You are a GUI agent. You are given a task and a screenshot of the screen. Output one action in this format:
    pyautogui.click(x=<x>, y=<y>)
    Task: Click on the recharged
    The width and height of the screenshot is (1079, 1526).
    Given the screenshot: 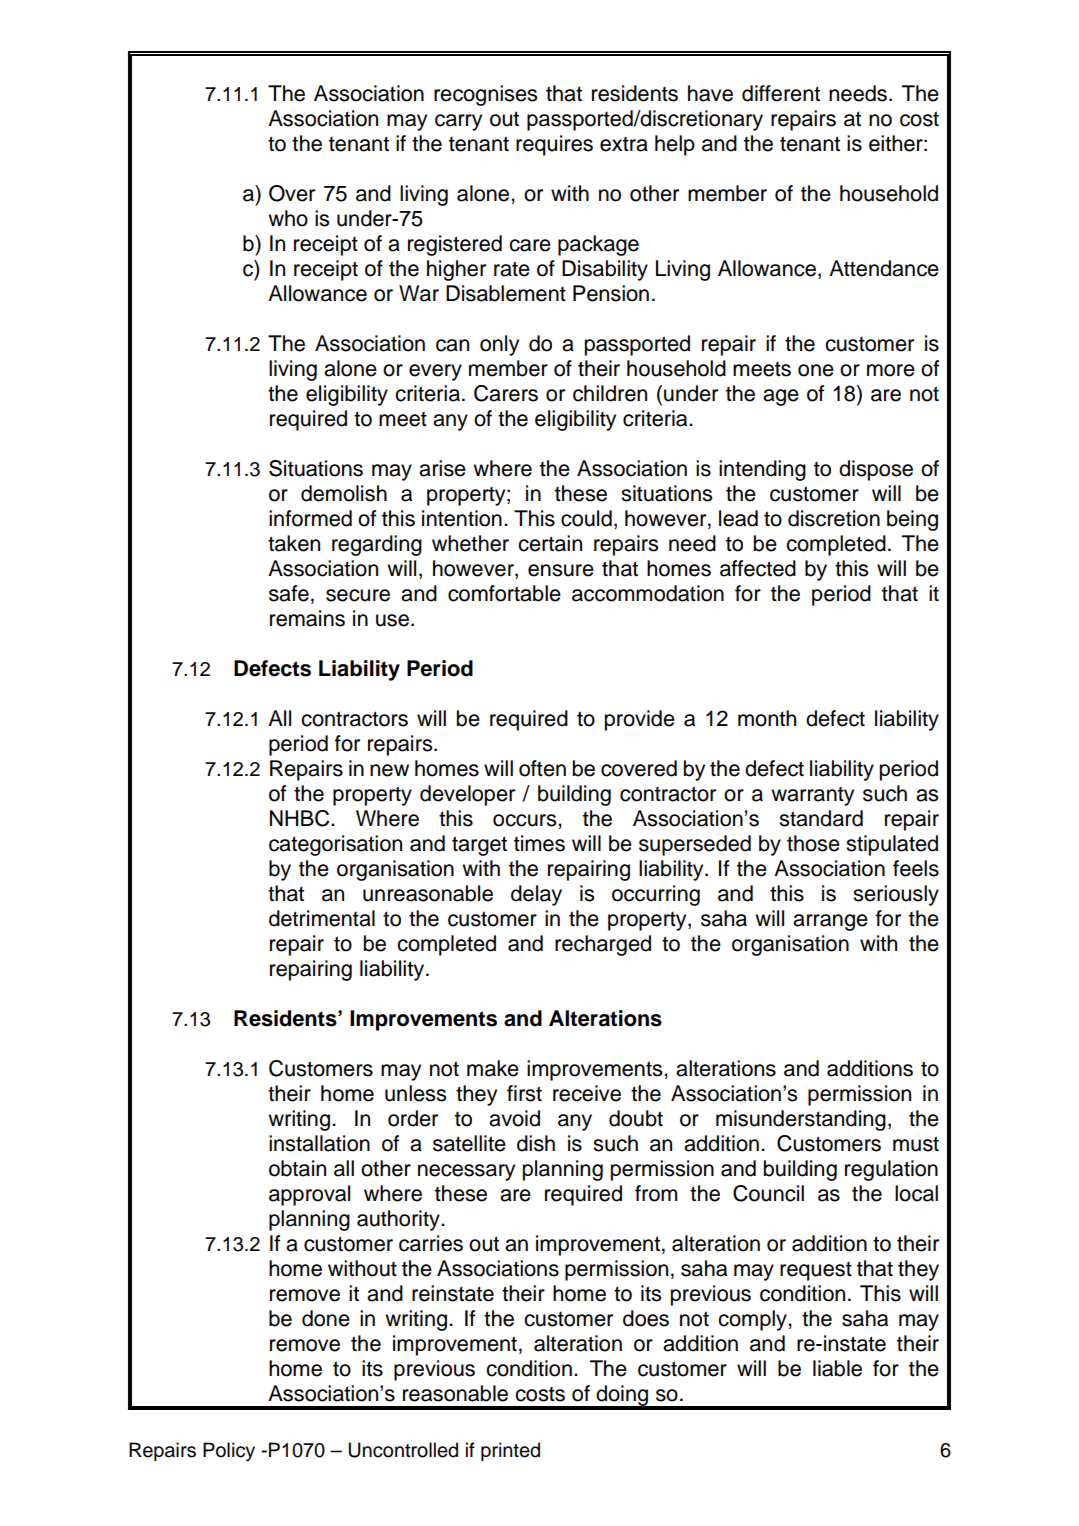 What is the action you would take?
    pyautogui.click(x=603, y=945)
